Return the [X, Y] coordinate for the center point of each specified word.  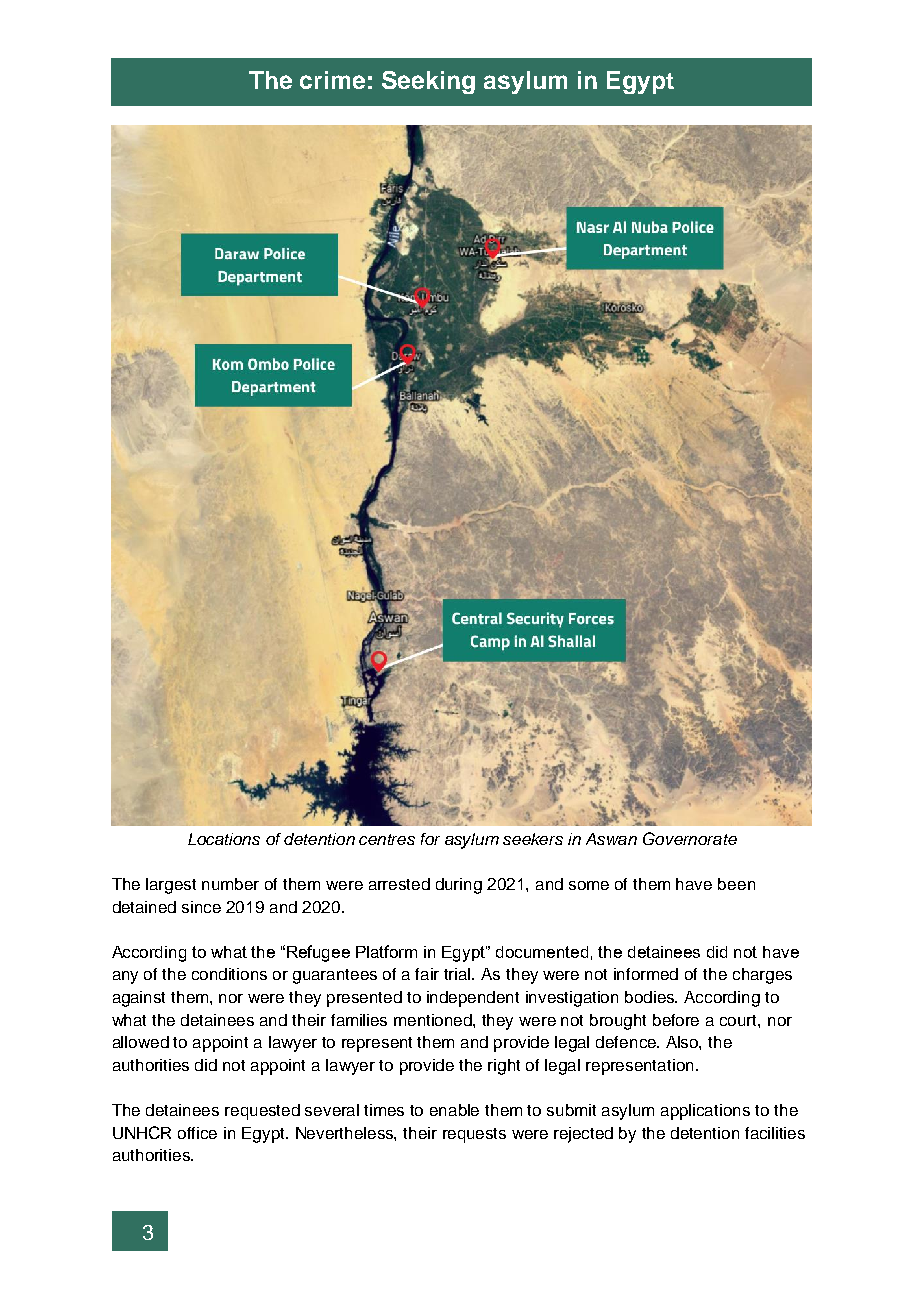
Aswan [611, 839]
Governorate [690, 838]
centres [387, 839]
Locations [224, 839]
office [197, 1133]
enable [454, 1110]
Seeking [428, 82]
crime [332, 80]
